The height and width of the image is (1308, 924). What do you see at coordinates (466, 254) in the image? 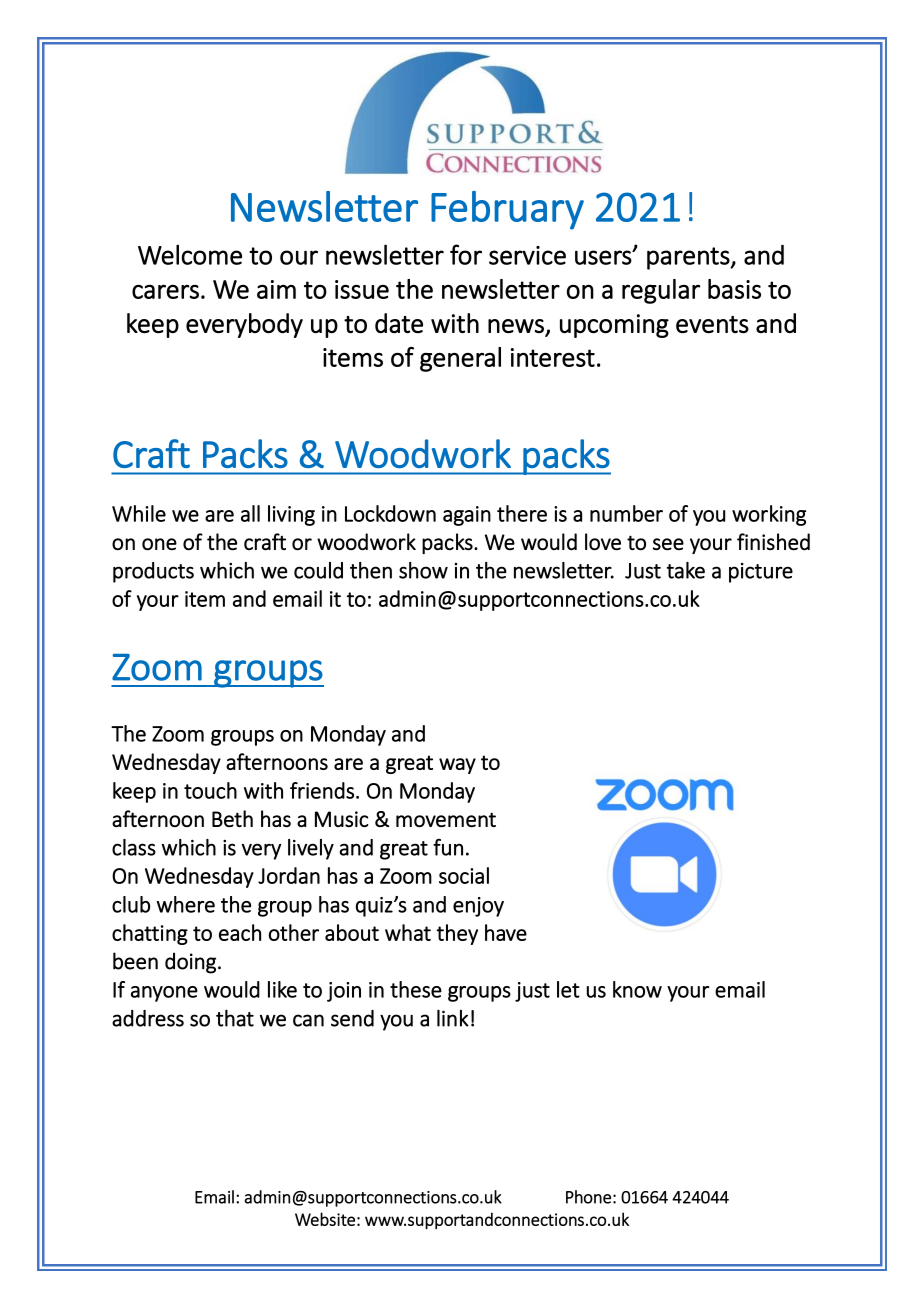
I see `for` at bounding box center [466, 254].
